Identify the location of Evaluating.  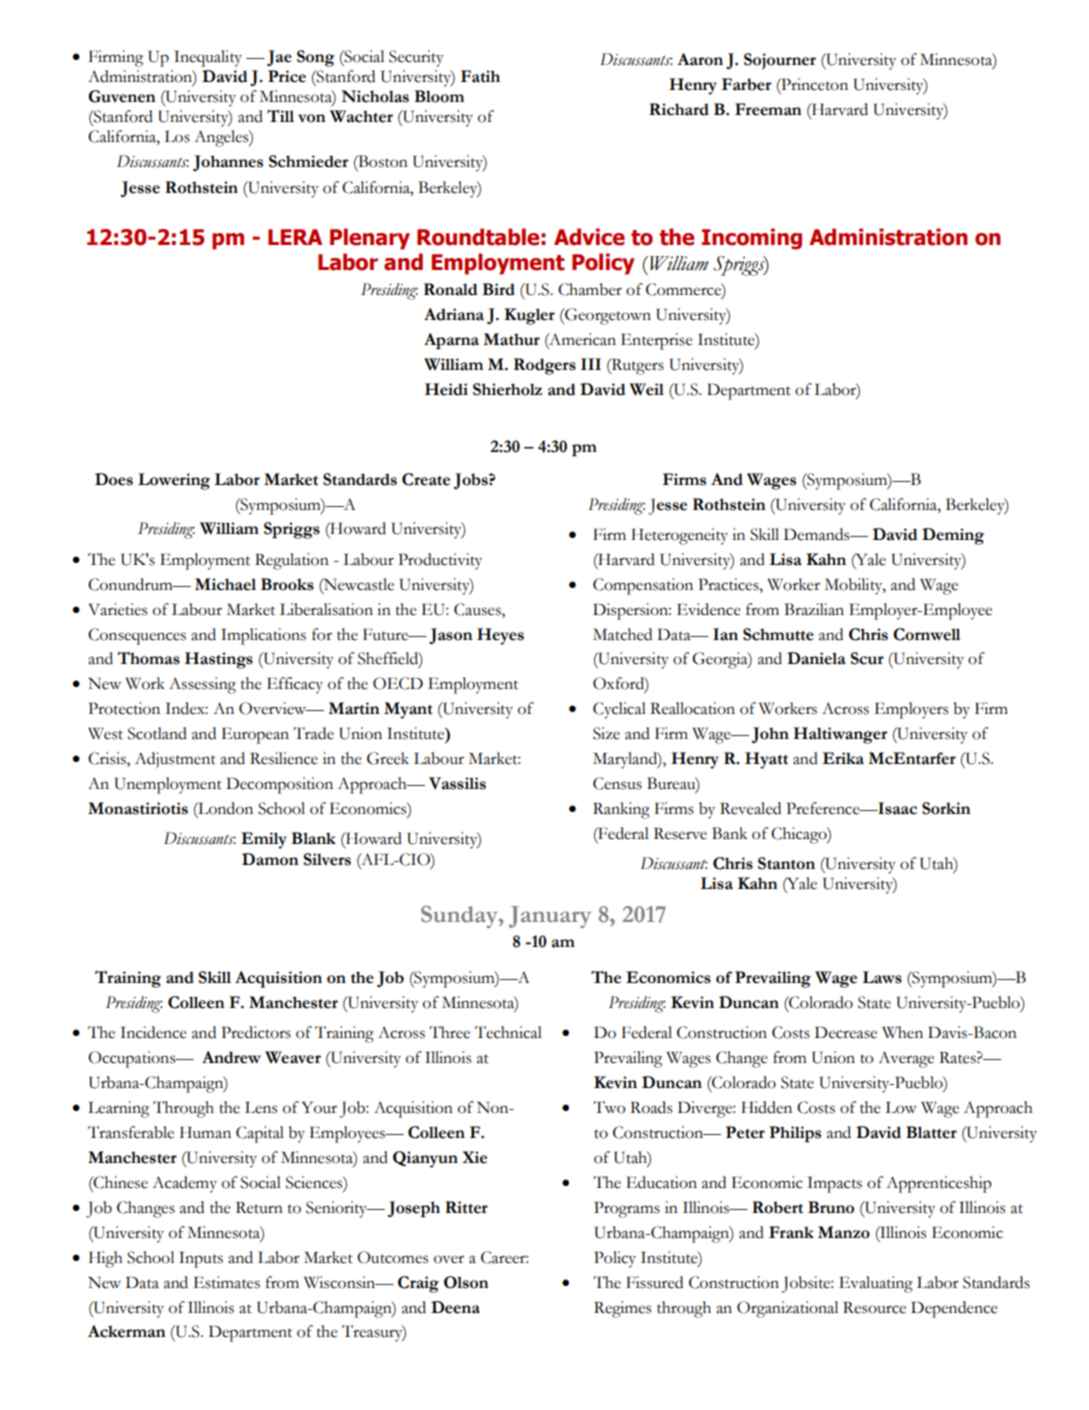
(876, 1284).
